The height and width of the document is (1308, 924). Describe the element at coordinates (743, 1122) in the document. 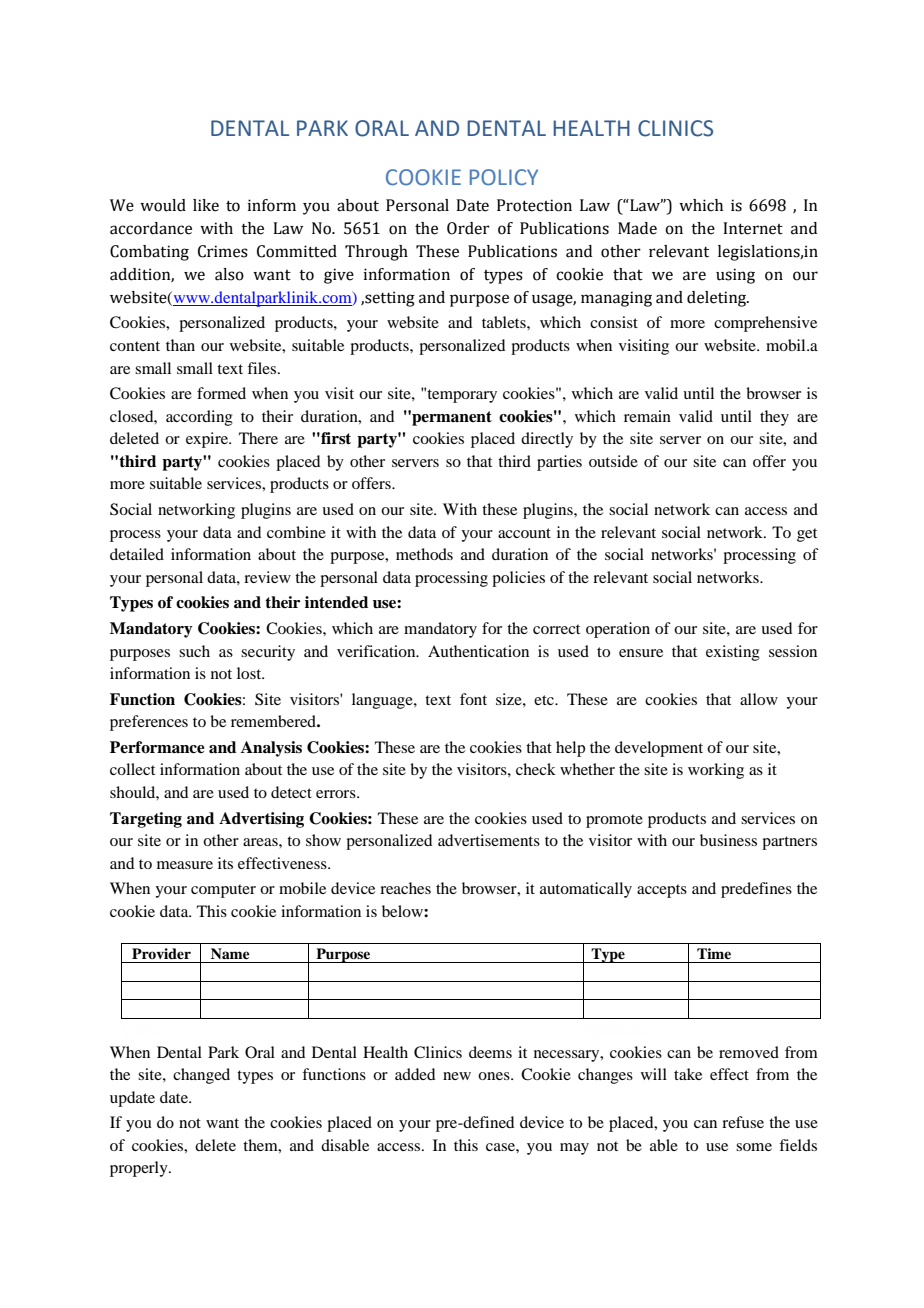

I see `refuse` at that location.
